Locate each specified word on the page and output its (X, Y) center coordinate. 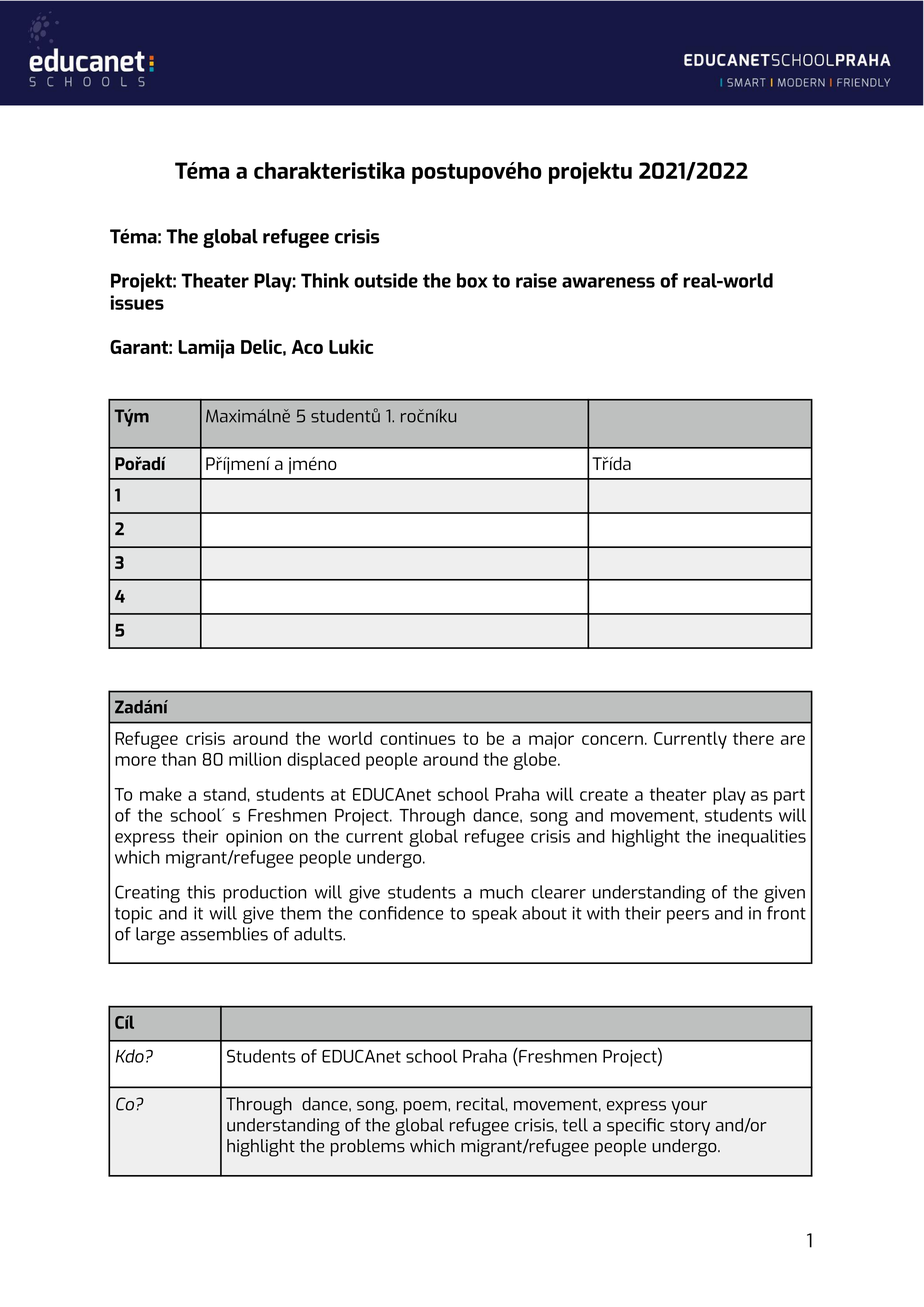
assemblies (224, 934)
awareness (608, 282)
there (753, 738)
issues (137, 302)
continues (417, 738)
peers (688, 917)
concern (612, 740)
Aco (307, 347)
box (472, 280)
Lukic (351, 346)
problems (368, 1148)
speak (494, 915)
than (179, 759)
